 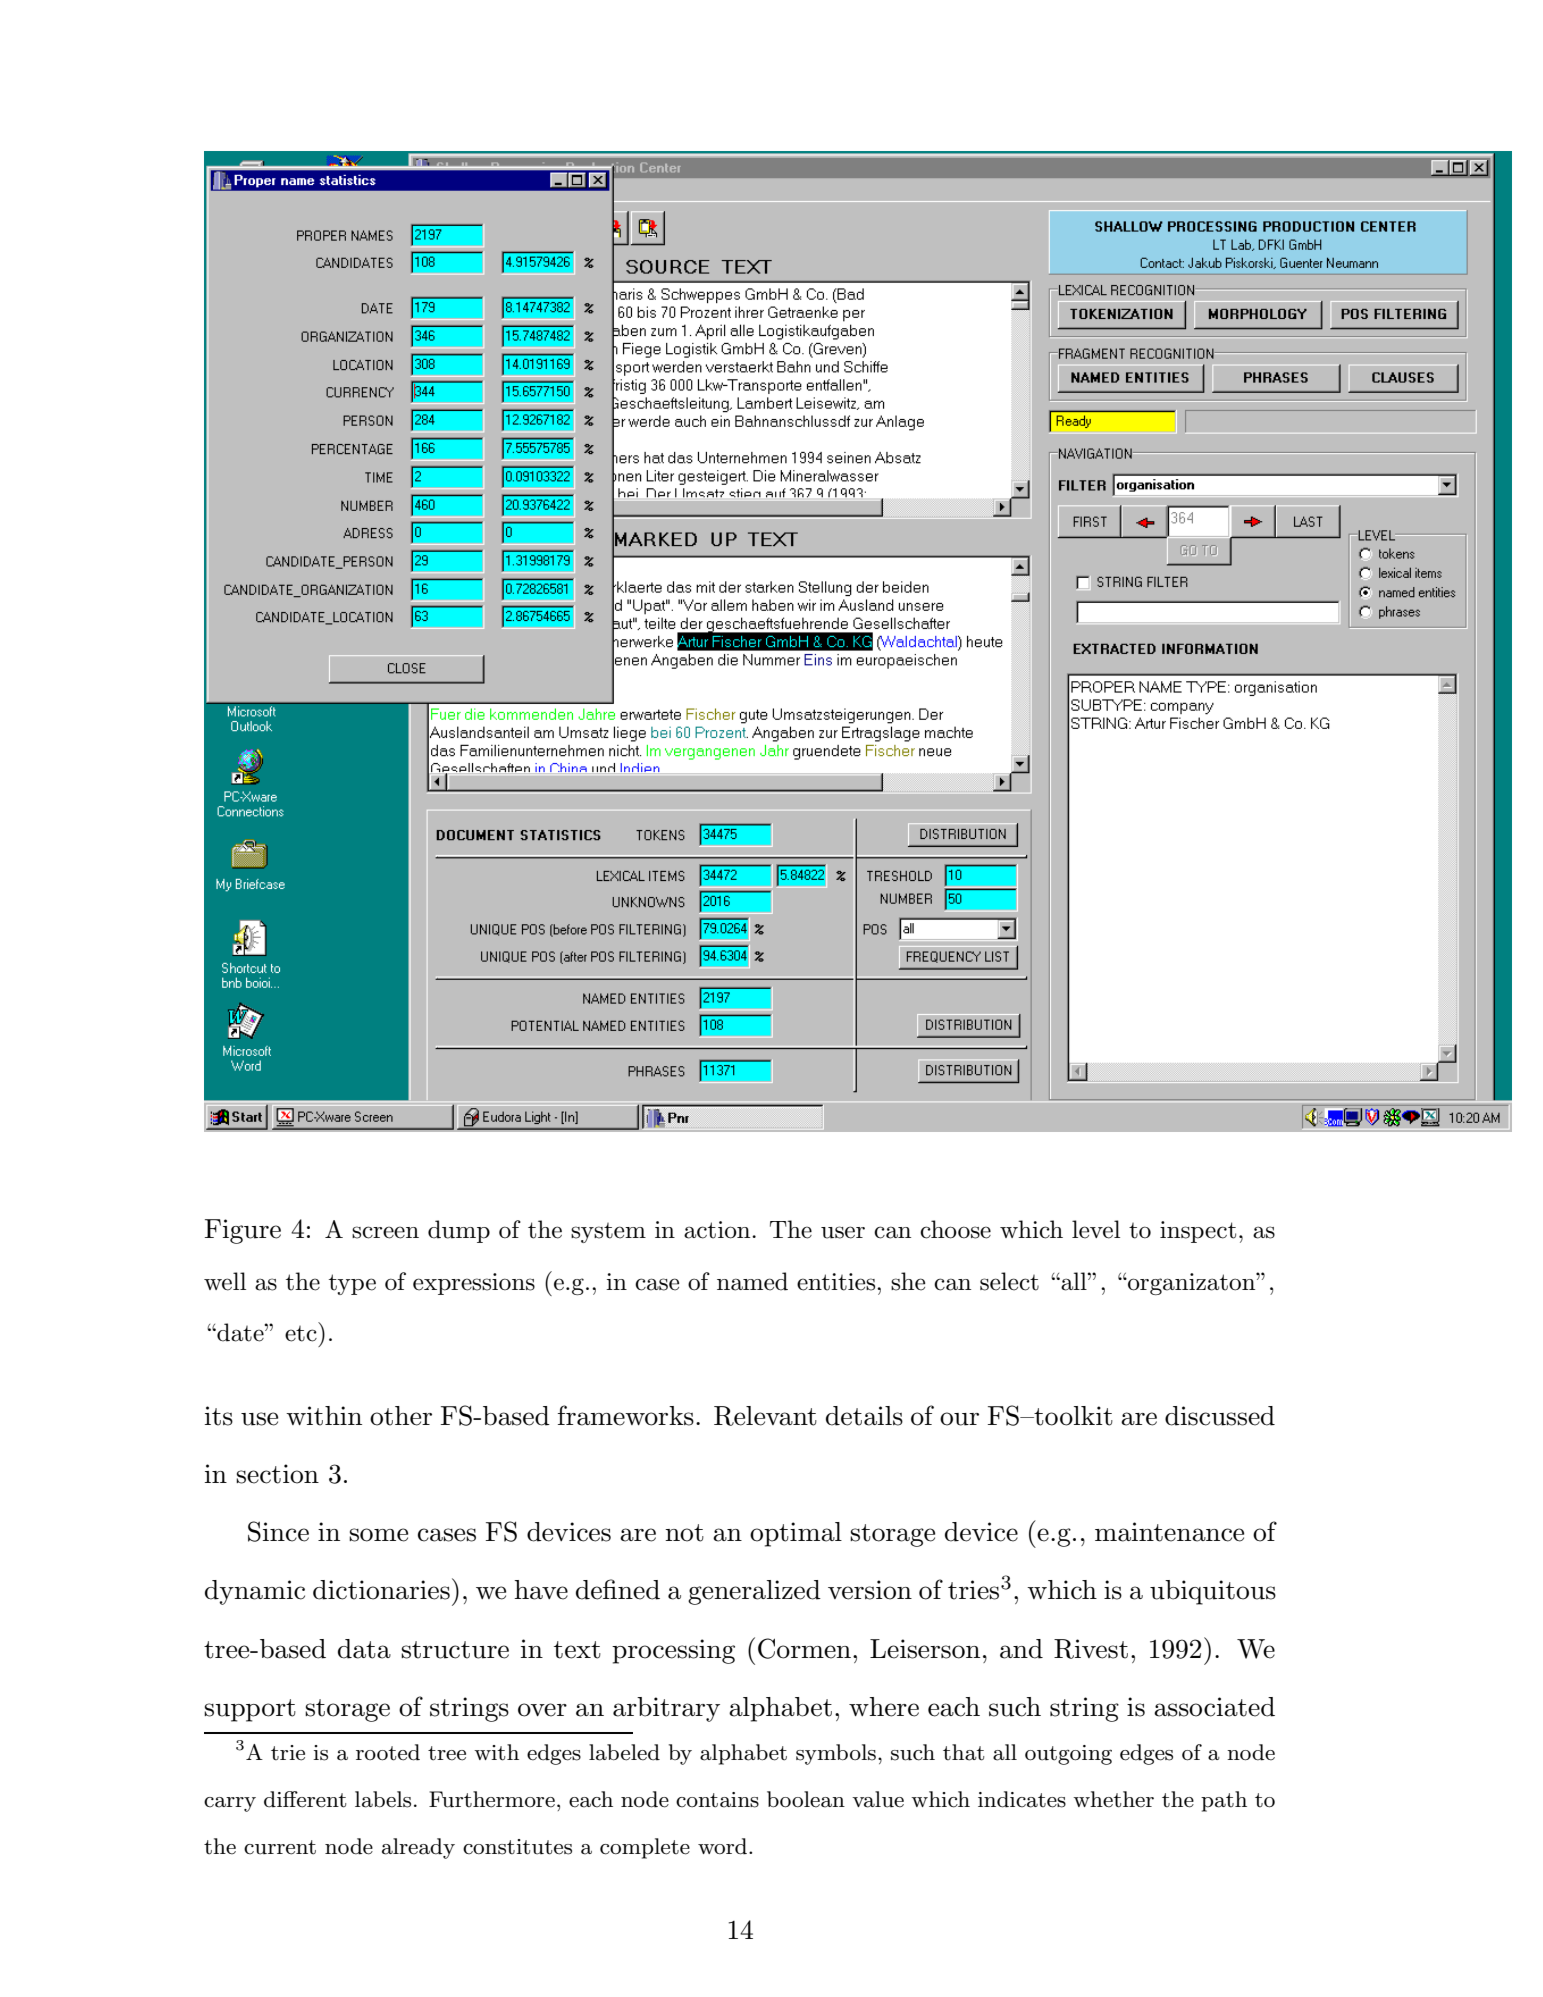 What do you see at coordinates (385, 1232) in the document?
I see `screen` at bounding box center [385, 1232].
